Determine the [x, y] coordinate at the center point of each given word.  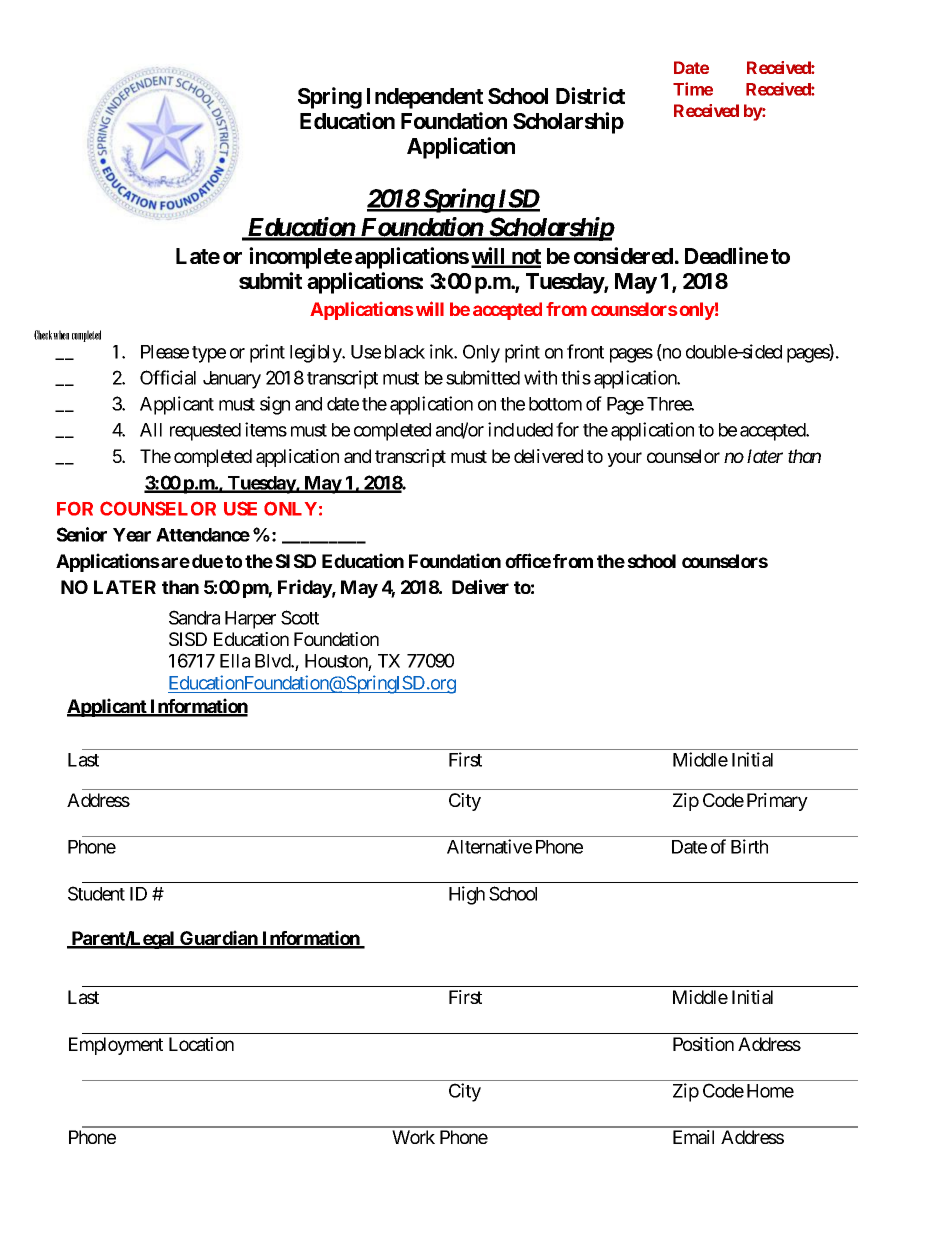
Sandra [194, 617]
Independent [425, 98]
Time [693, 89]
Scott [300, 617]
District [590, 95]
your [624, 459]
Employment [116, 1046]
